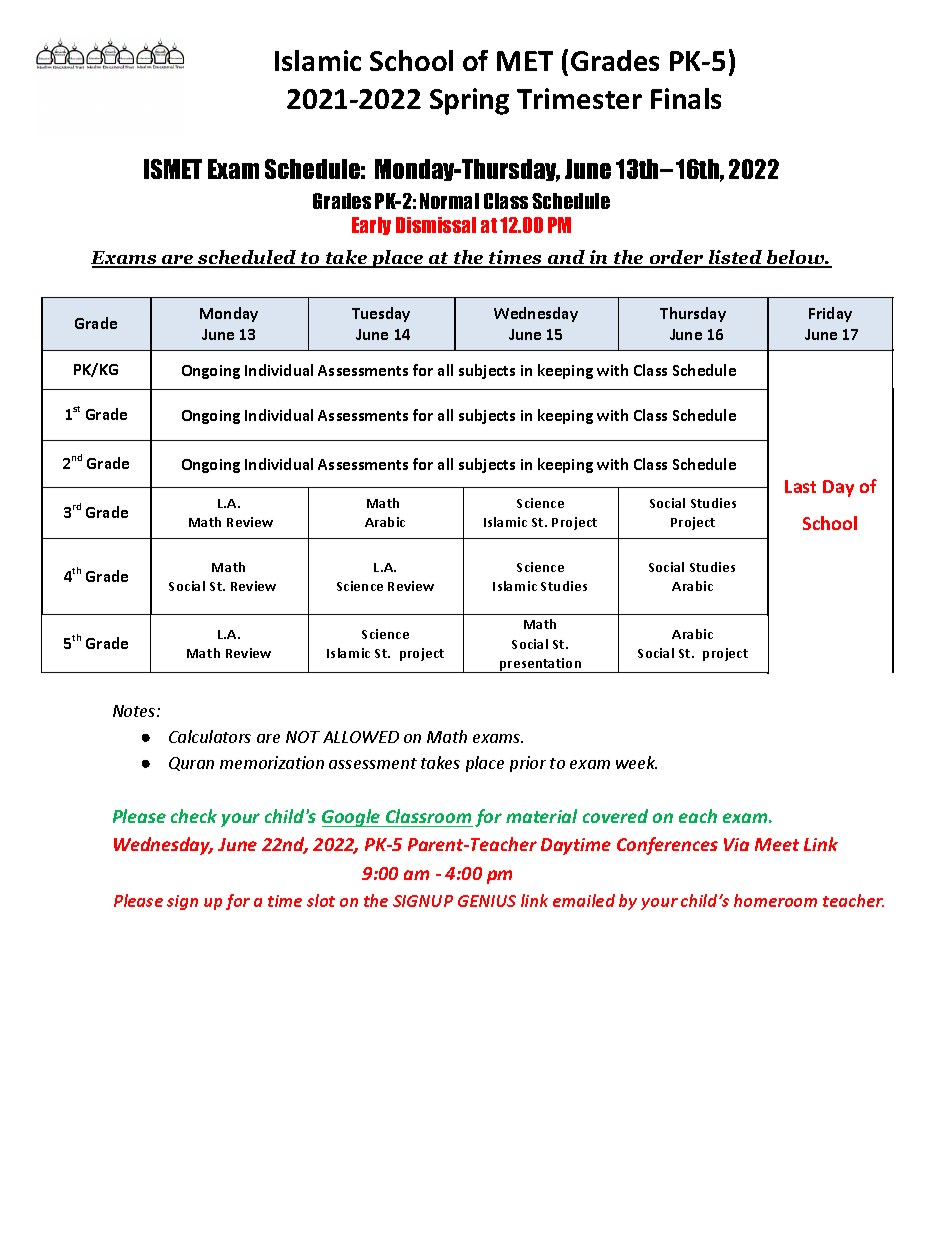 The width and height of the document is (952, 1233). What do you see at coordinates (135, 711) in the document?
I see `Notes` at bounding box center [135, 711].
